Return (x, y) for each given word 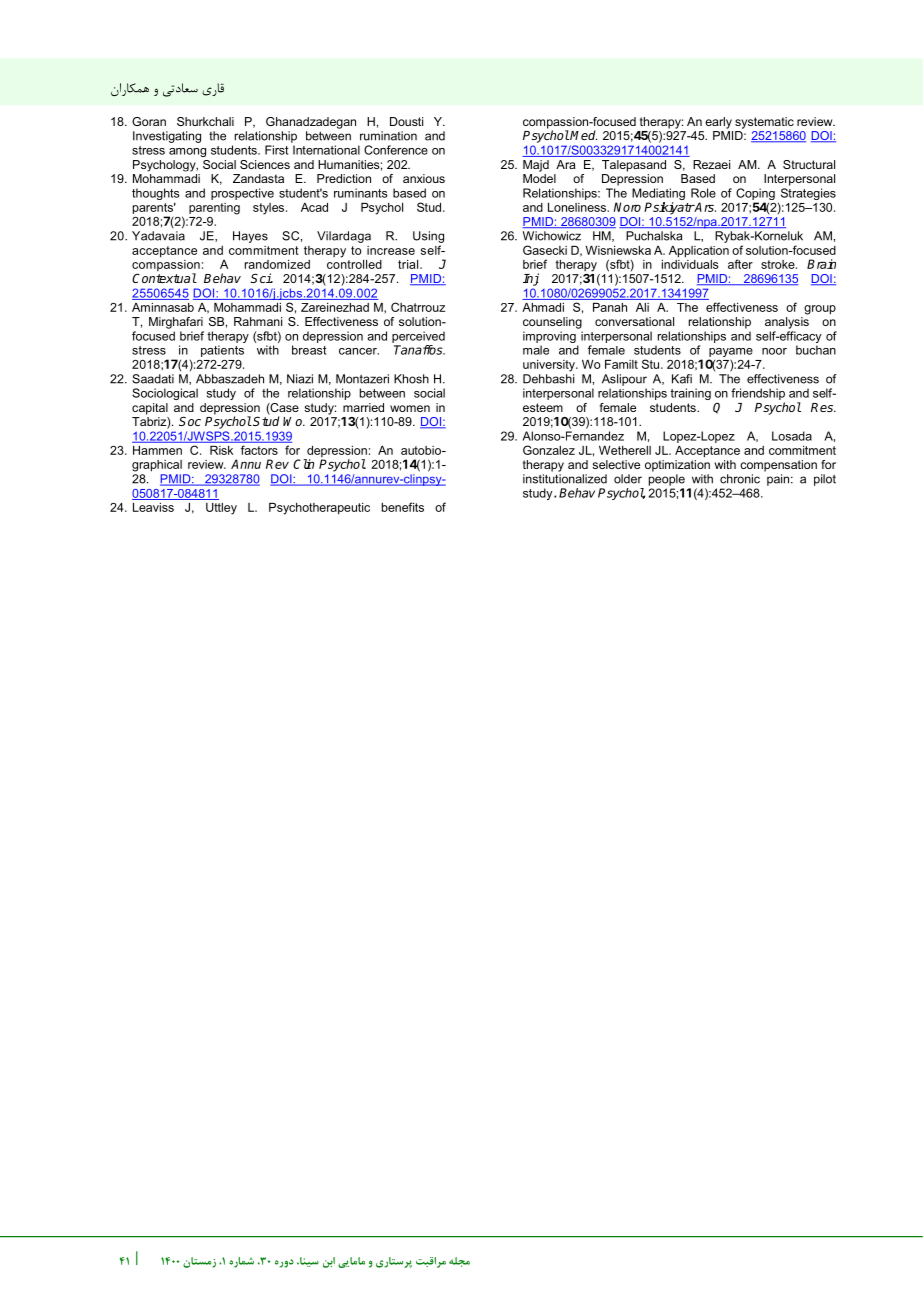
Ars (704, 207)
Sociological (165, 394)
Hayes (250, 237)
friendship (758, 394)
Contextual (164, 278)
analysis (787, 323)
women (410, 408)
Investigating (167, 137)
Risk (221, 450)
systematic (764, 123)
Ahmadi (543, 307)
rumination (388, 136)
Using (428, 237)
